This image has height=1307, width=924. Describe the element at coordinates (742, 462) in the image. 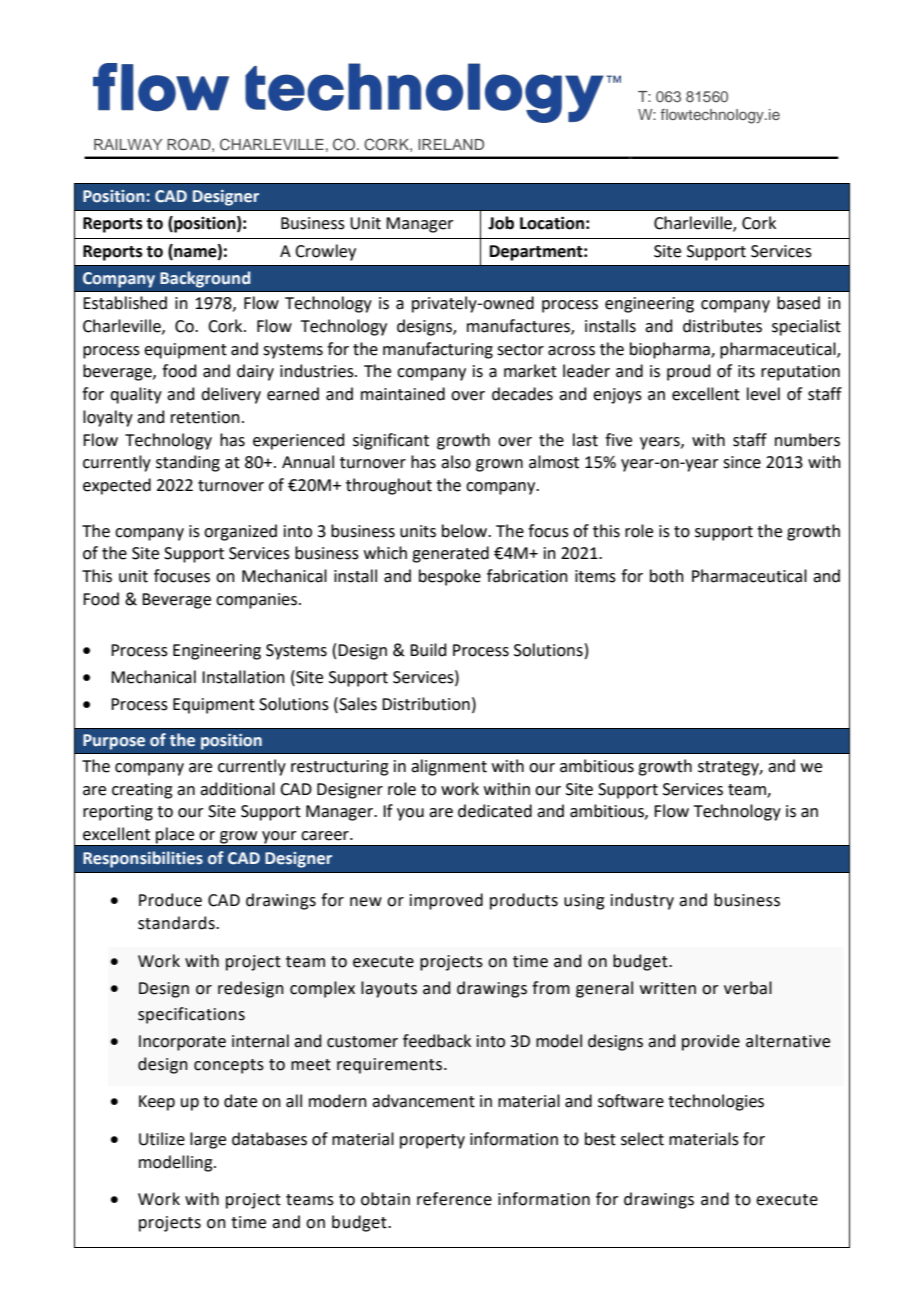

I see `since` at that location.
